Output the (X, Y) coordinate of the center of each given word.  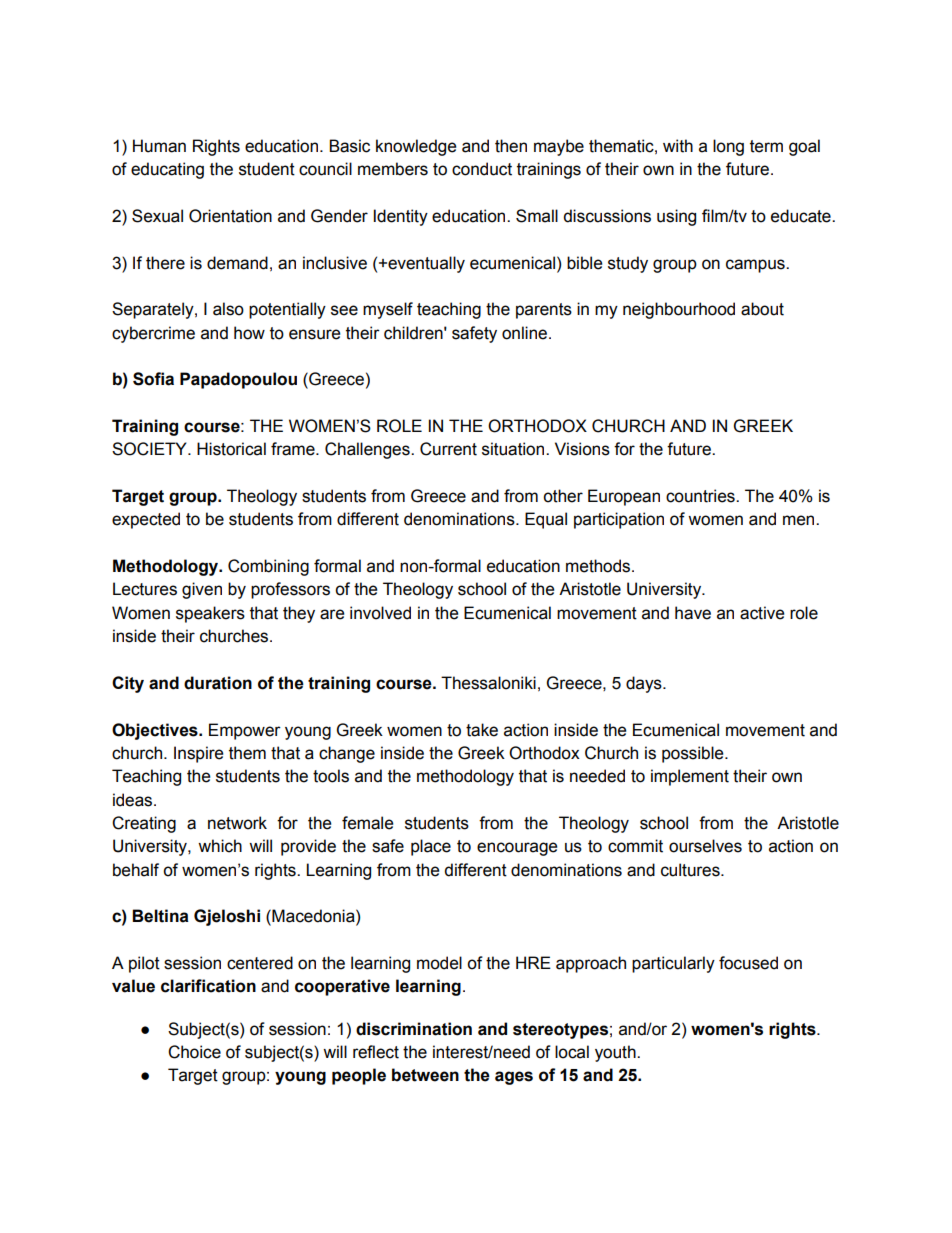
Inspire (198, 754)
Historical (231, 449)
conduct (482, 169)
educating (167, 170)
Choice (194, 1052)
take (482, 730)
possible (694, 754)
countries (701, 496)
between (425, 1075)
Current (448, 449)
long (728, 147)
